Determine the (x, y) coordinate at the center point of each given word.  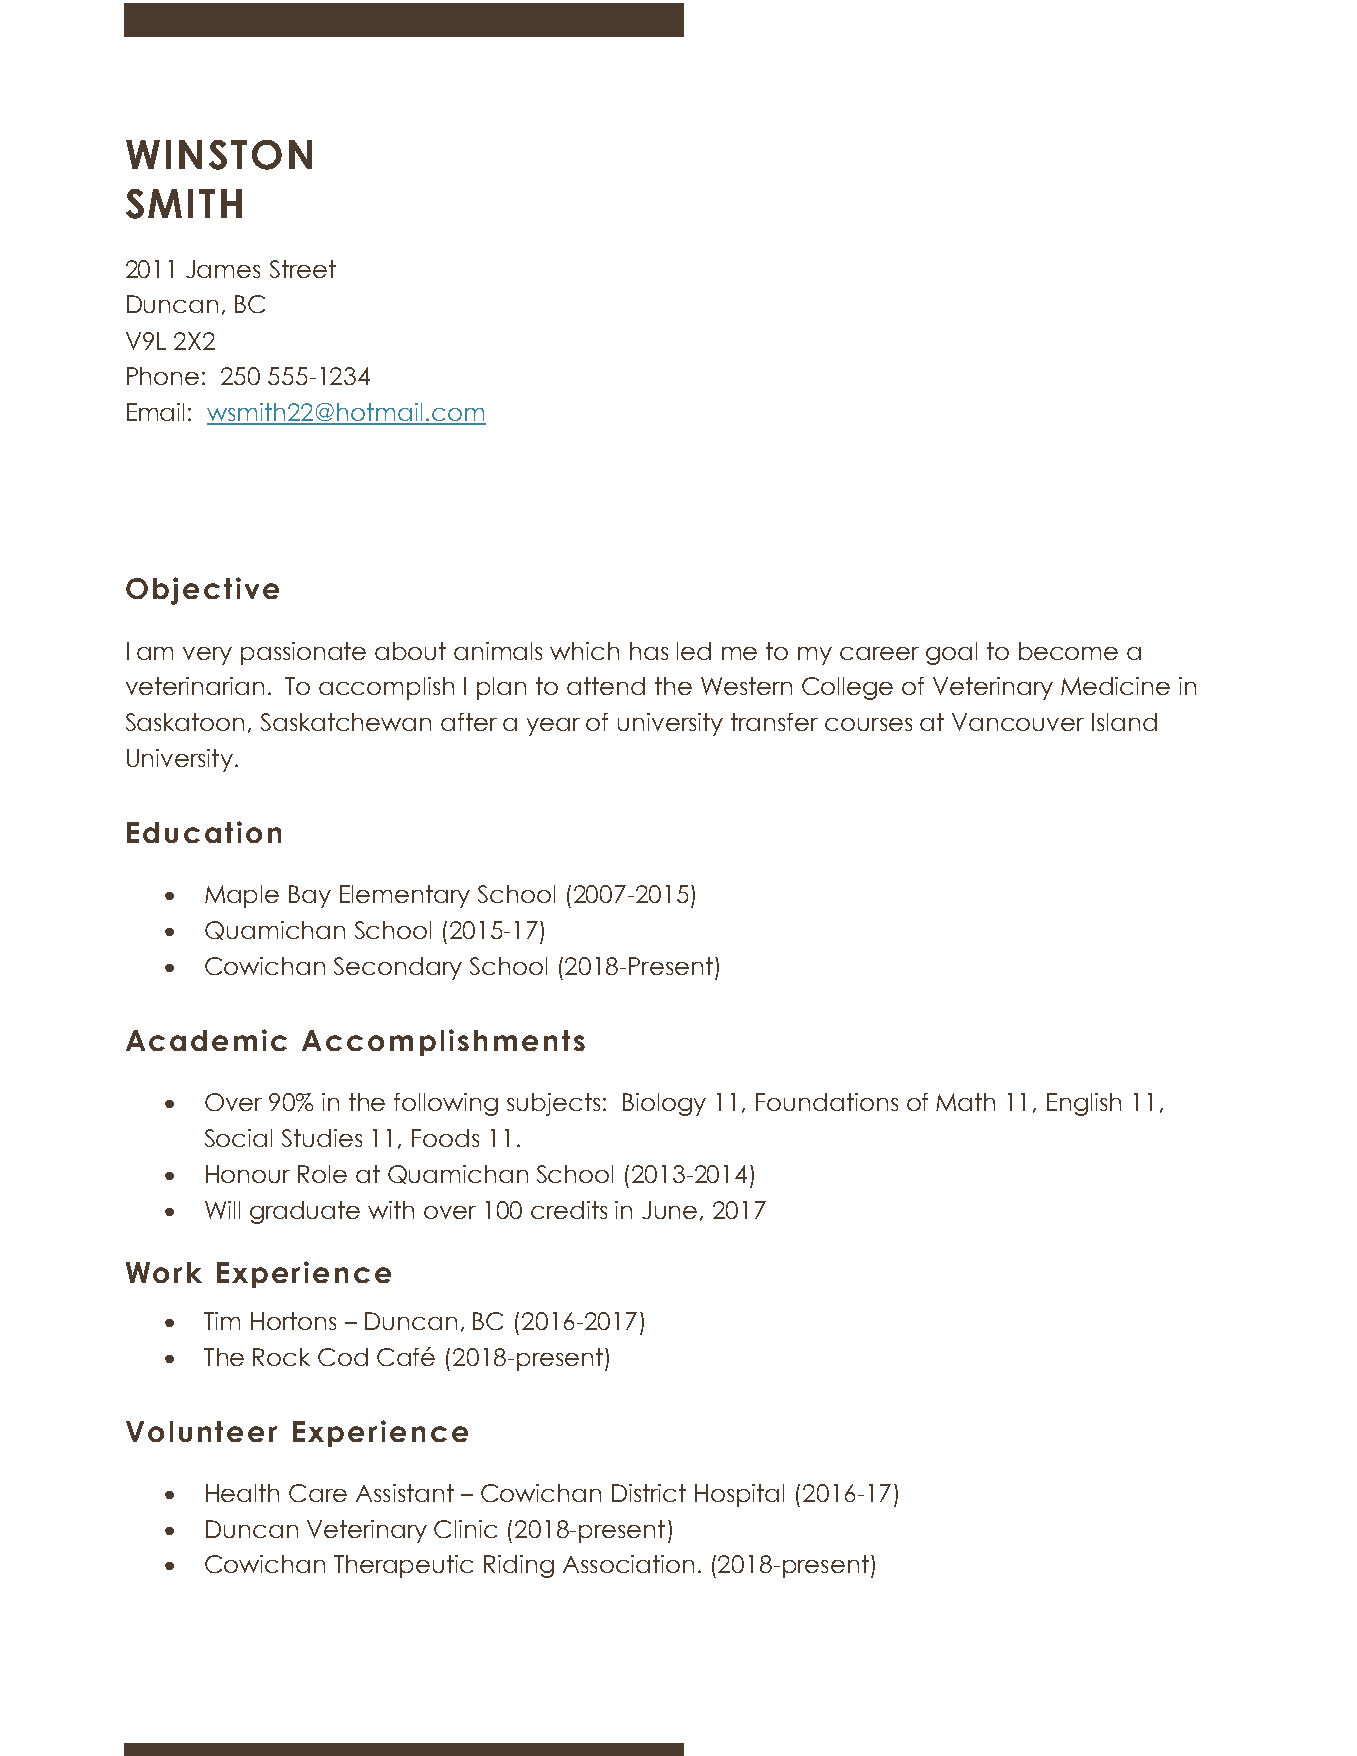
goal (951, 653)
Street (303, 269)
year (553, 727)
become (1068, 651)
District (649, 1493)
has (649, 651)
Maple (242, 896)
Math (965, 1102)
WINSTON (219, 155)
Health (242, 1493)
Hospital (739, 1495)
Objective (202, 591)
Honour (248, 1174)
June (669, 1210)
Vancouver (1018, 722)
